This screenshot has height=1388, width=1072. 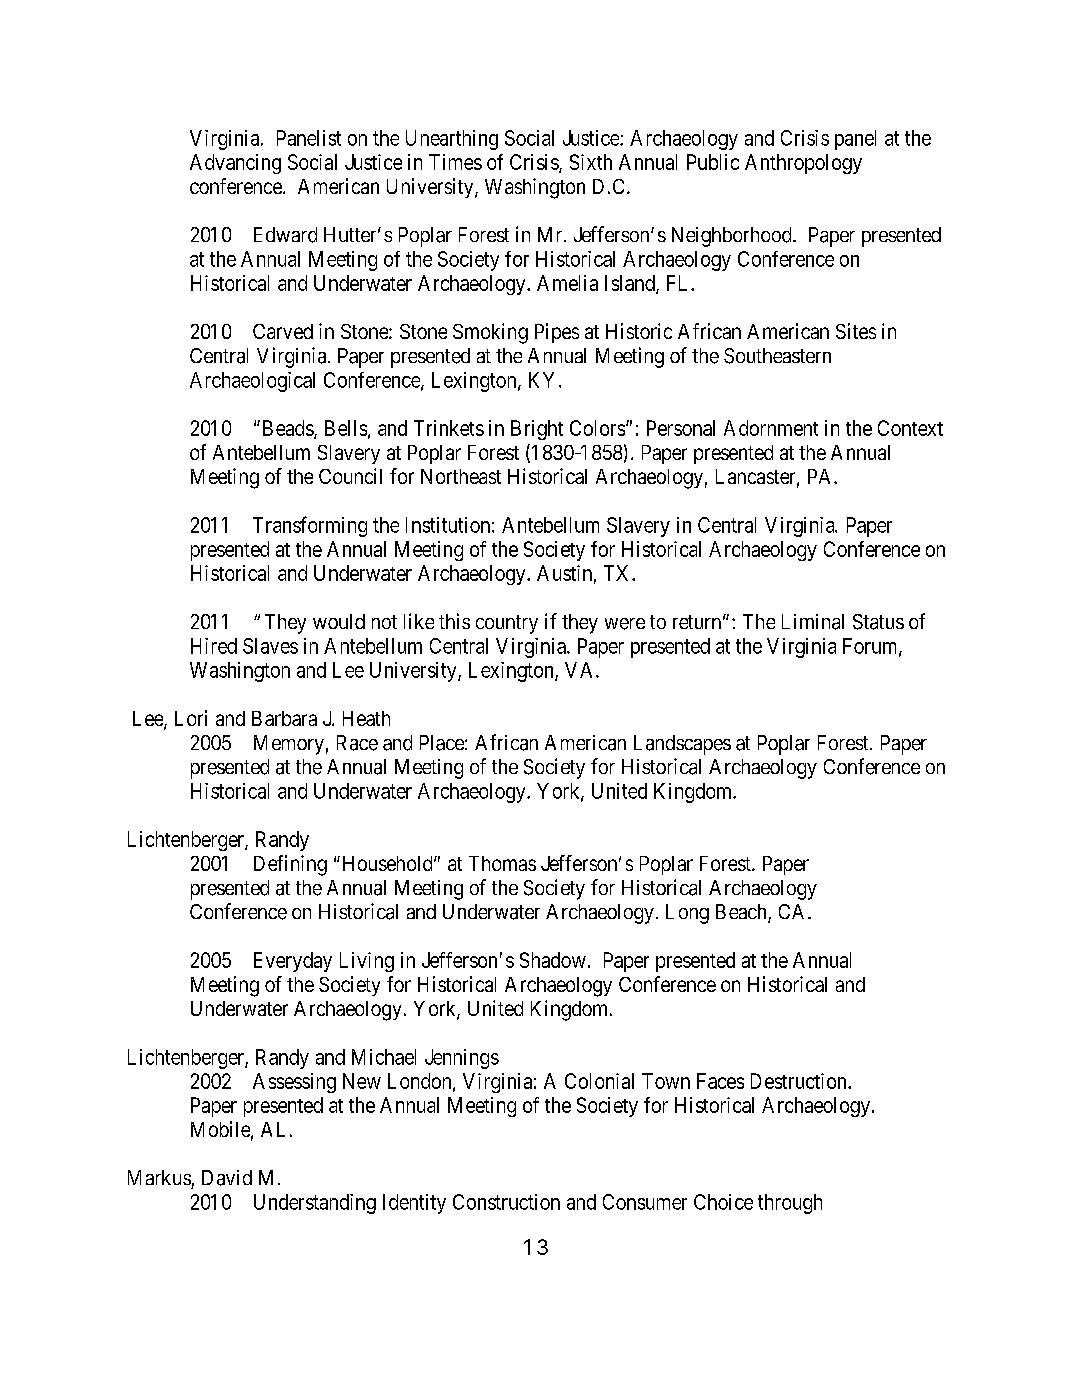 I want to click on David, so click(x=227, y=1178).
